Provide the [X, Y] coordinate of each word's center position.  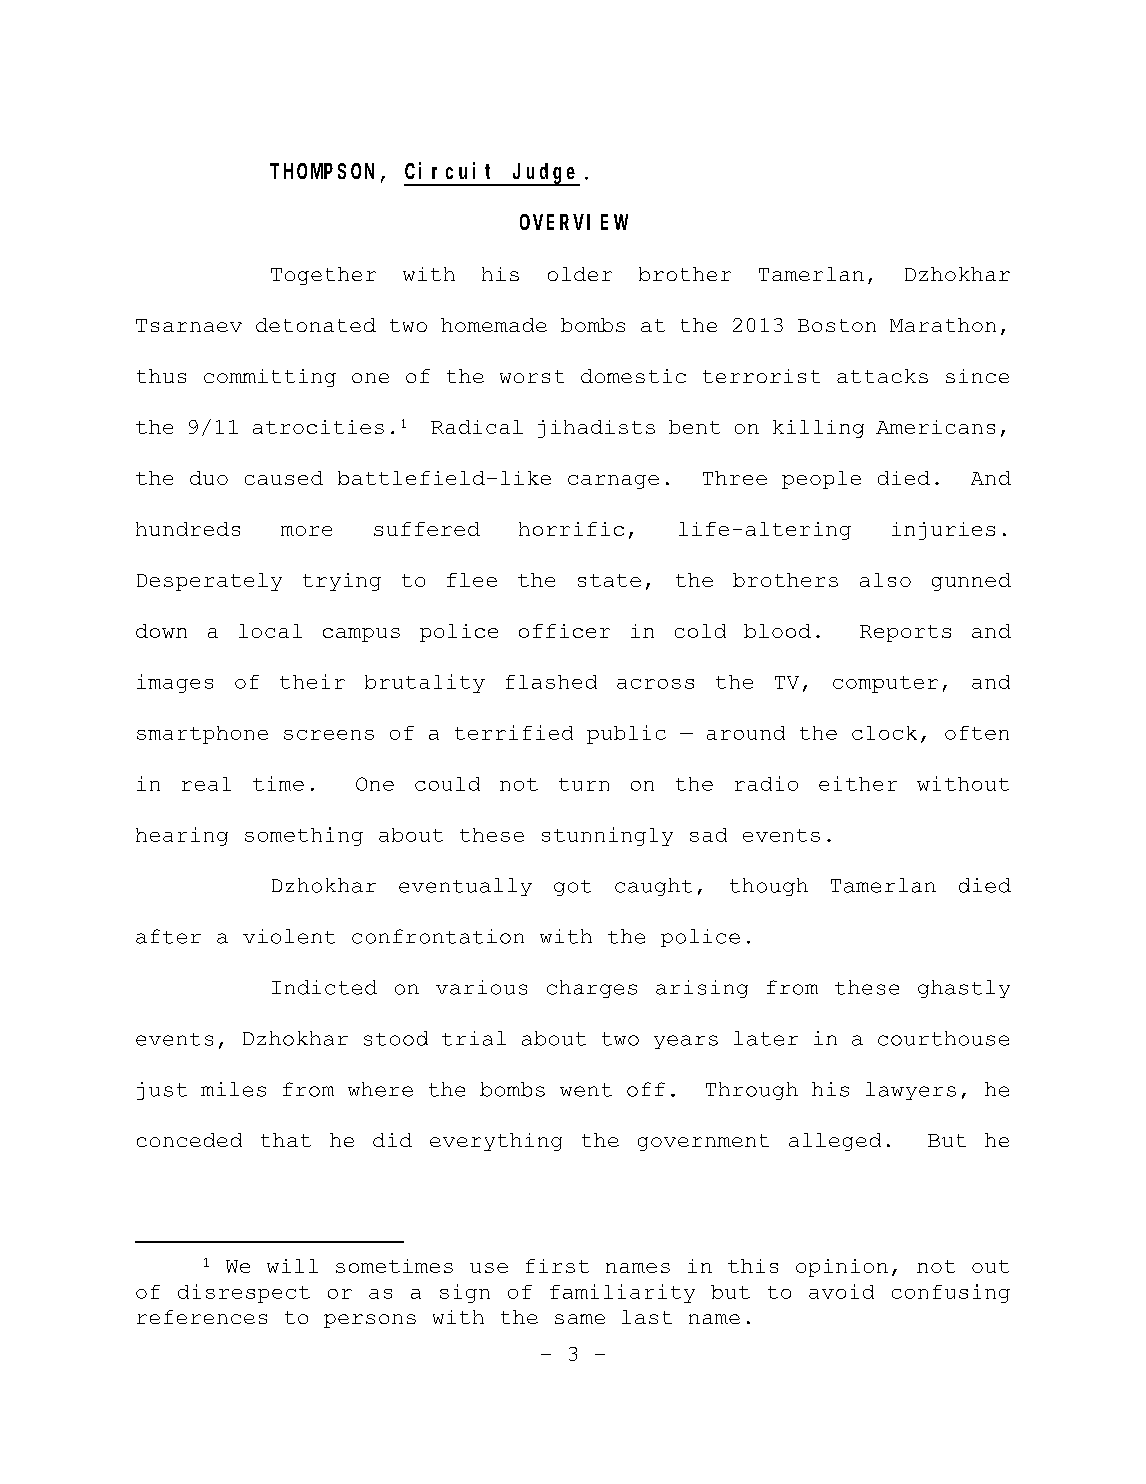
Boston [837, 325]
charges [592, 989]
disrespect [244, 1293]
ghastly [964, 989]
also [885, 580]
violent [289, 936]
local [270, 631]
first [557, 1266]
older [580, 274]
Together [323, 276]
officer [564, 631]
